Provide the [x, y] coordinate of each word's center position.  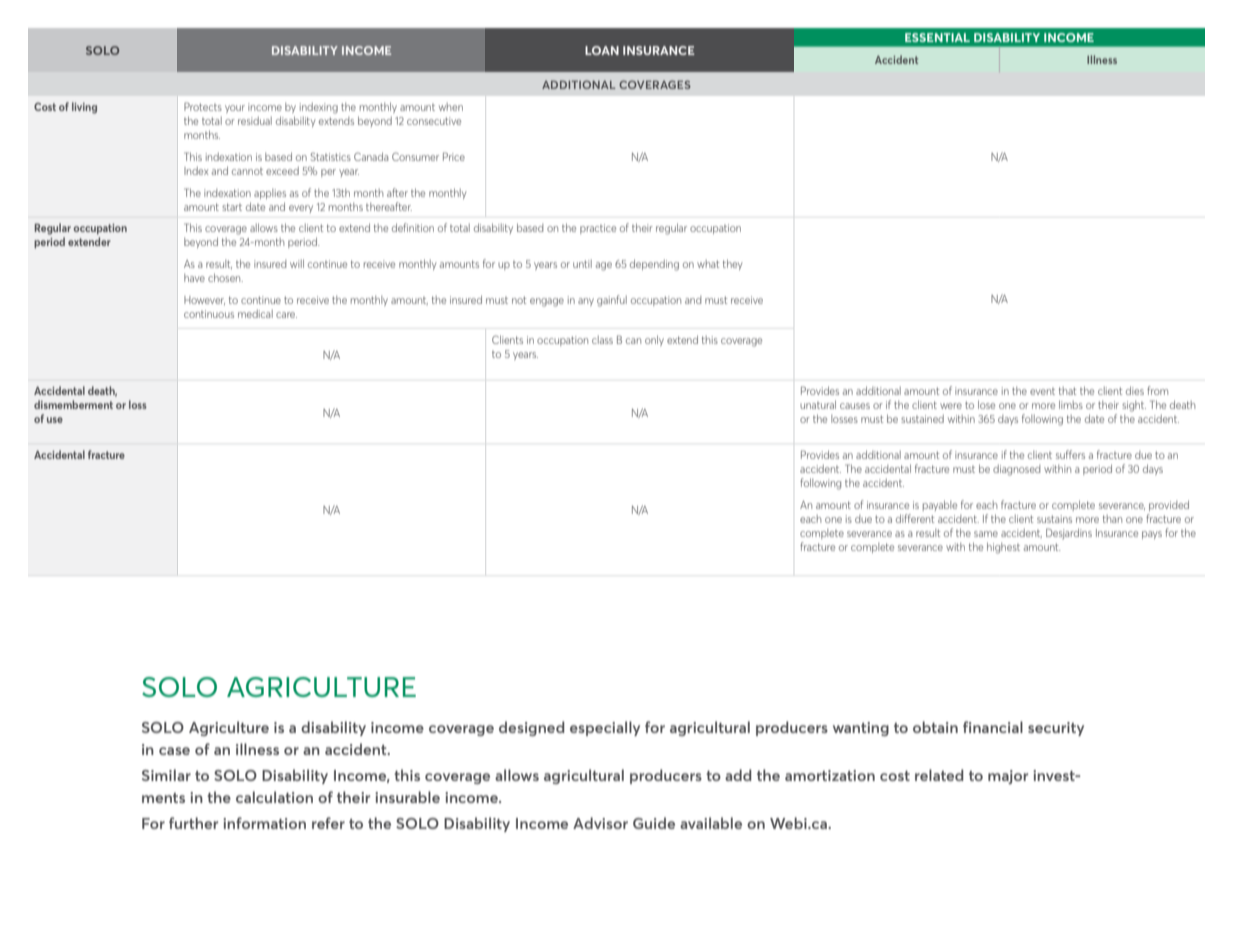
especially [605, 728]
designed [532, 728]
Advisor [600, 823]
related [939, 775]
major [1008, 777]
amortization [830, 775]
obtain [935, 727]
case [174, 751]
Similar [166, 775]
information [264, 823]
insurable [407, 797]
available [711, 823]
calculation [274, 797]
